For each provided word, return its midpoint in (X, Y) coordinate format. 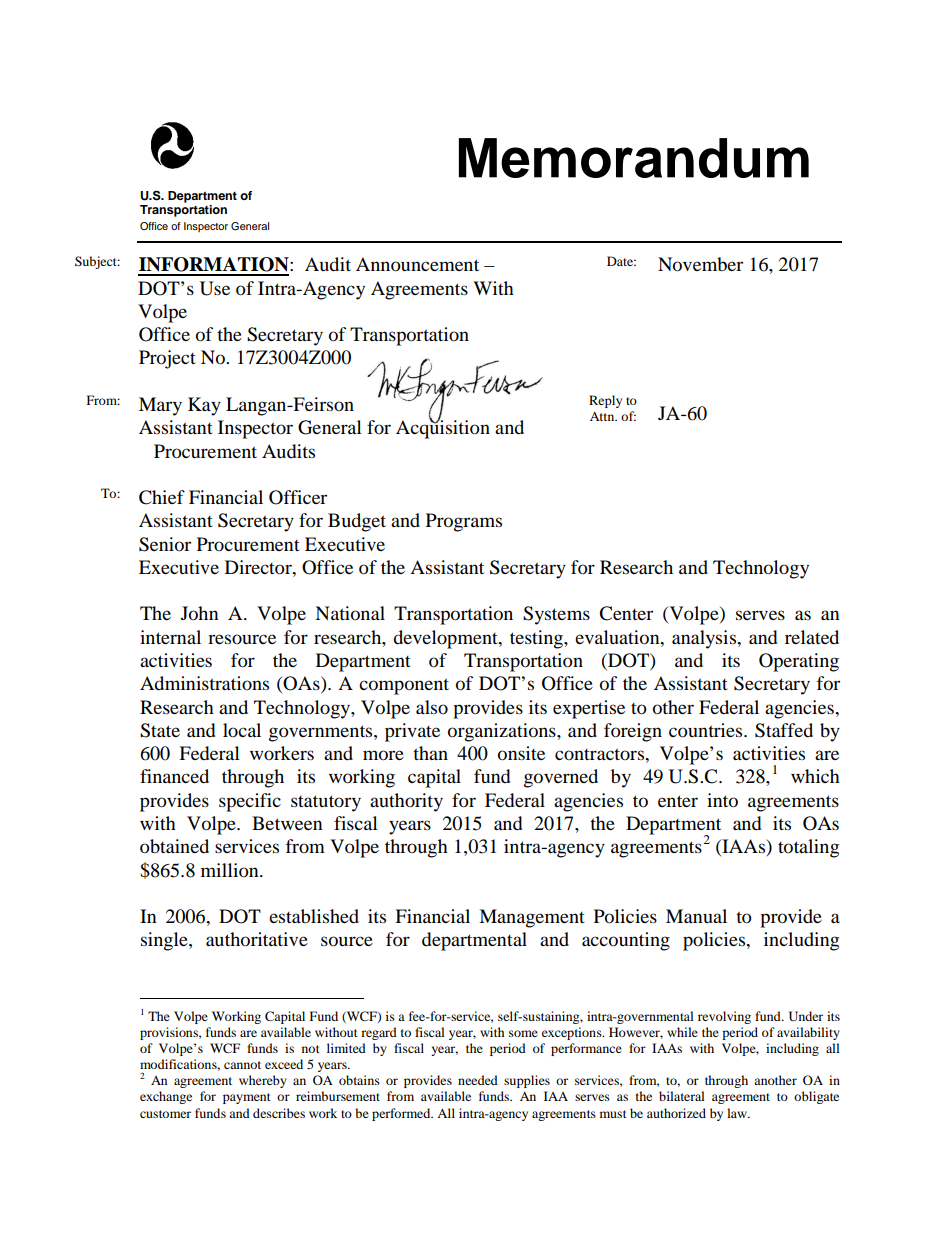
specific (250, 802)
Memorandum (634, 158)
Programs (464, 522)
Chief (162, 497)
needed (478, 1080)
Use (215, 288)
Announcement (417, 264)
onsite (521, 753)
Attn (603, 416)
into (722, 800)
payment (247, 1098)
